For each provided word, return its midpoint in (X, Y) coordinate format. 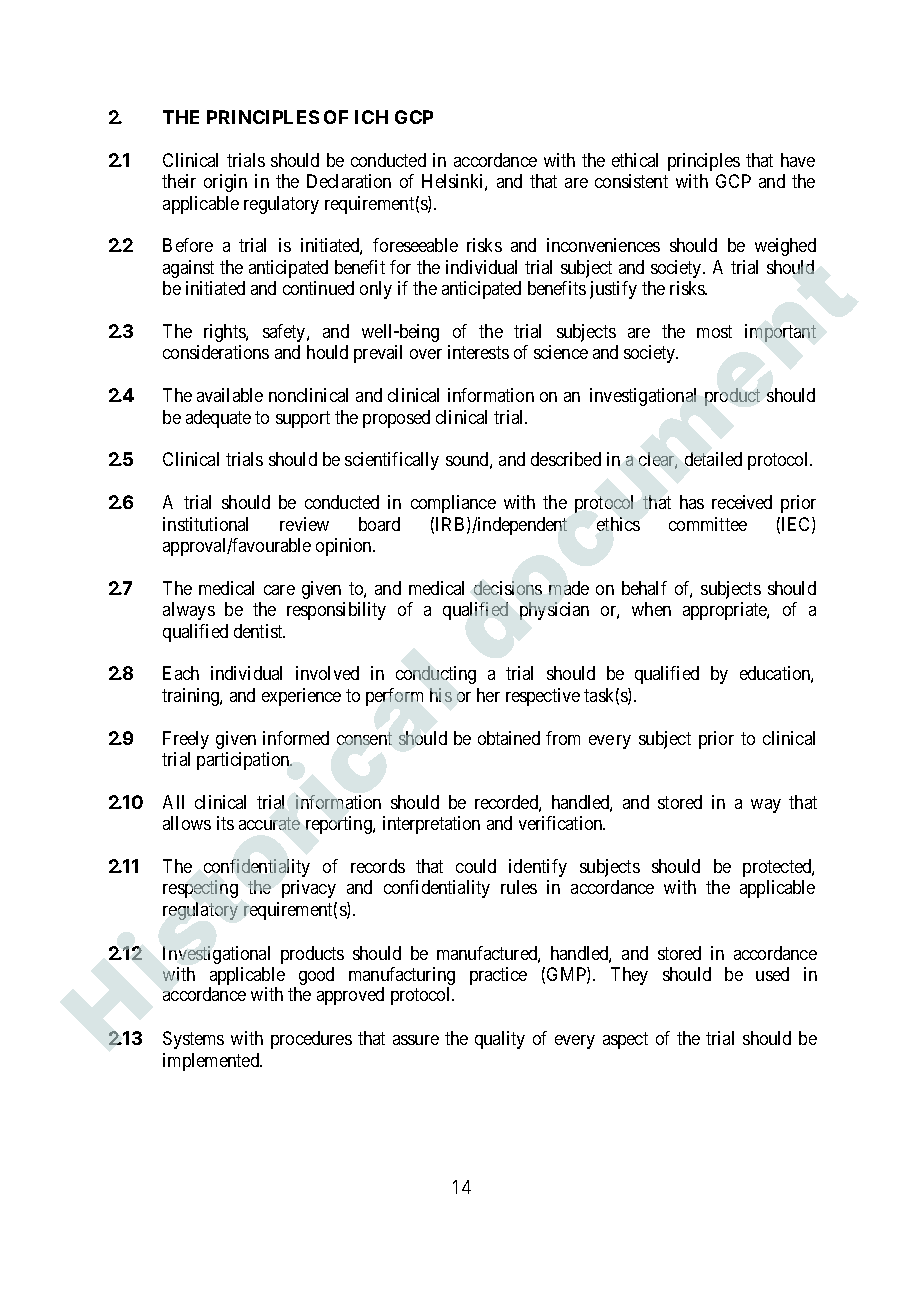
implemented (212, 1062)
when (651, 609)
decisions (508, 588)
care (279, 590)
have (798, 160)
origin (225, 183)
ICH (371, 117)
